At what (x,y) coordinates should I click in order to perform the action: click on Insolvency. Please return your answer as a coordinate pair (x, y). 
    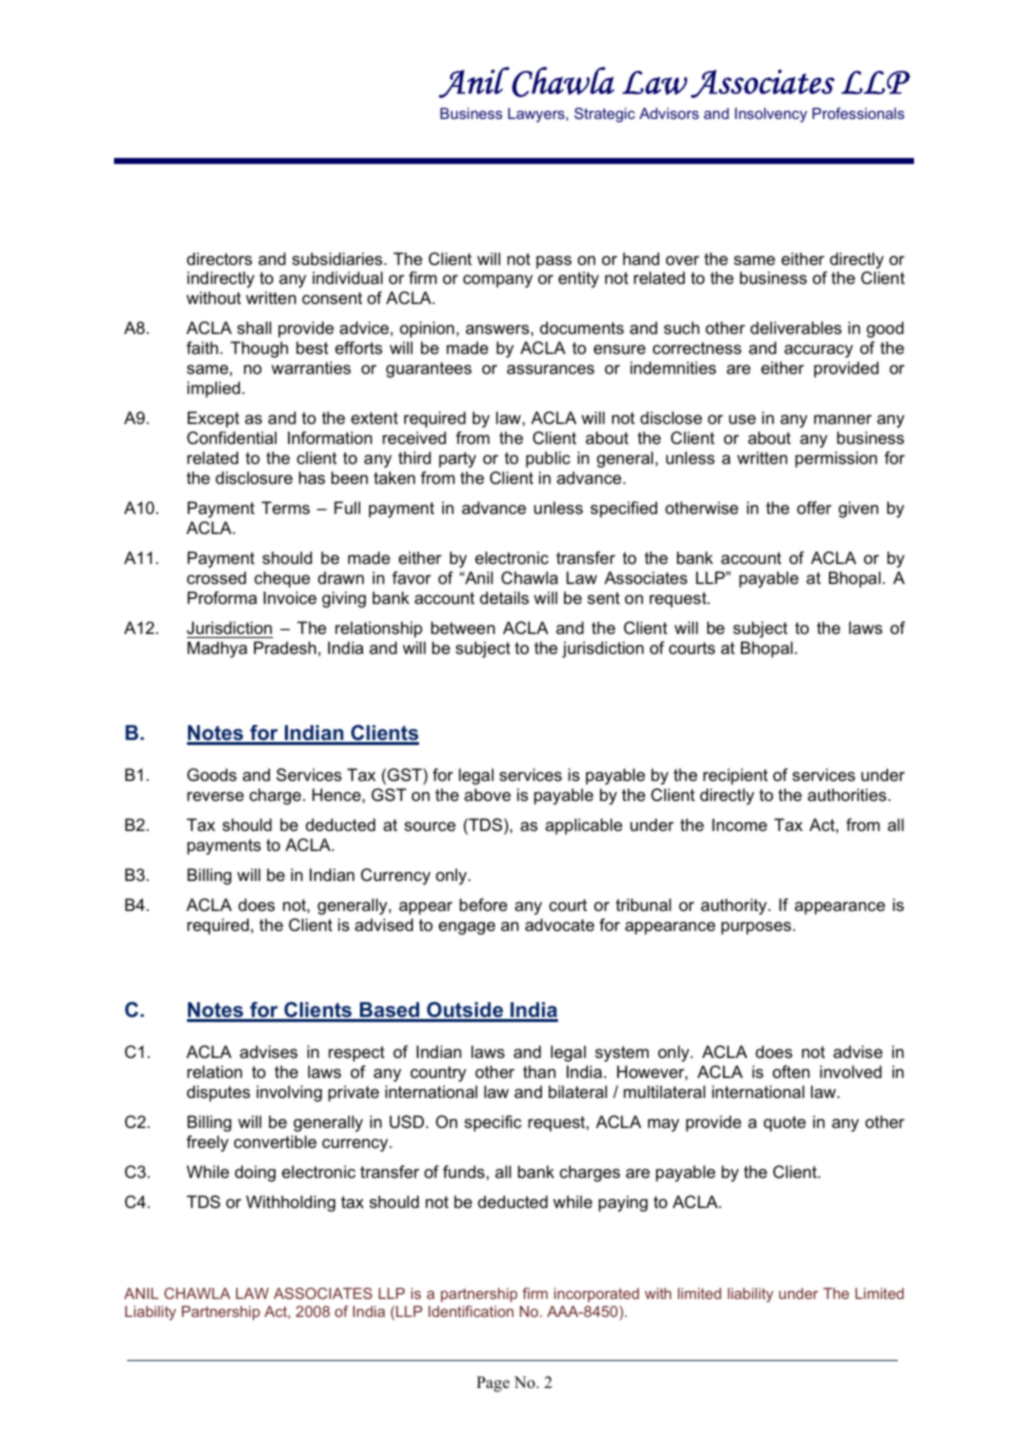
    Looking at the image, I should click on (771, 115).
